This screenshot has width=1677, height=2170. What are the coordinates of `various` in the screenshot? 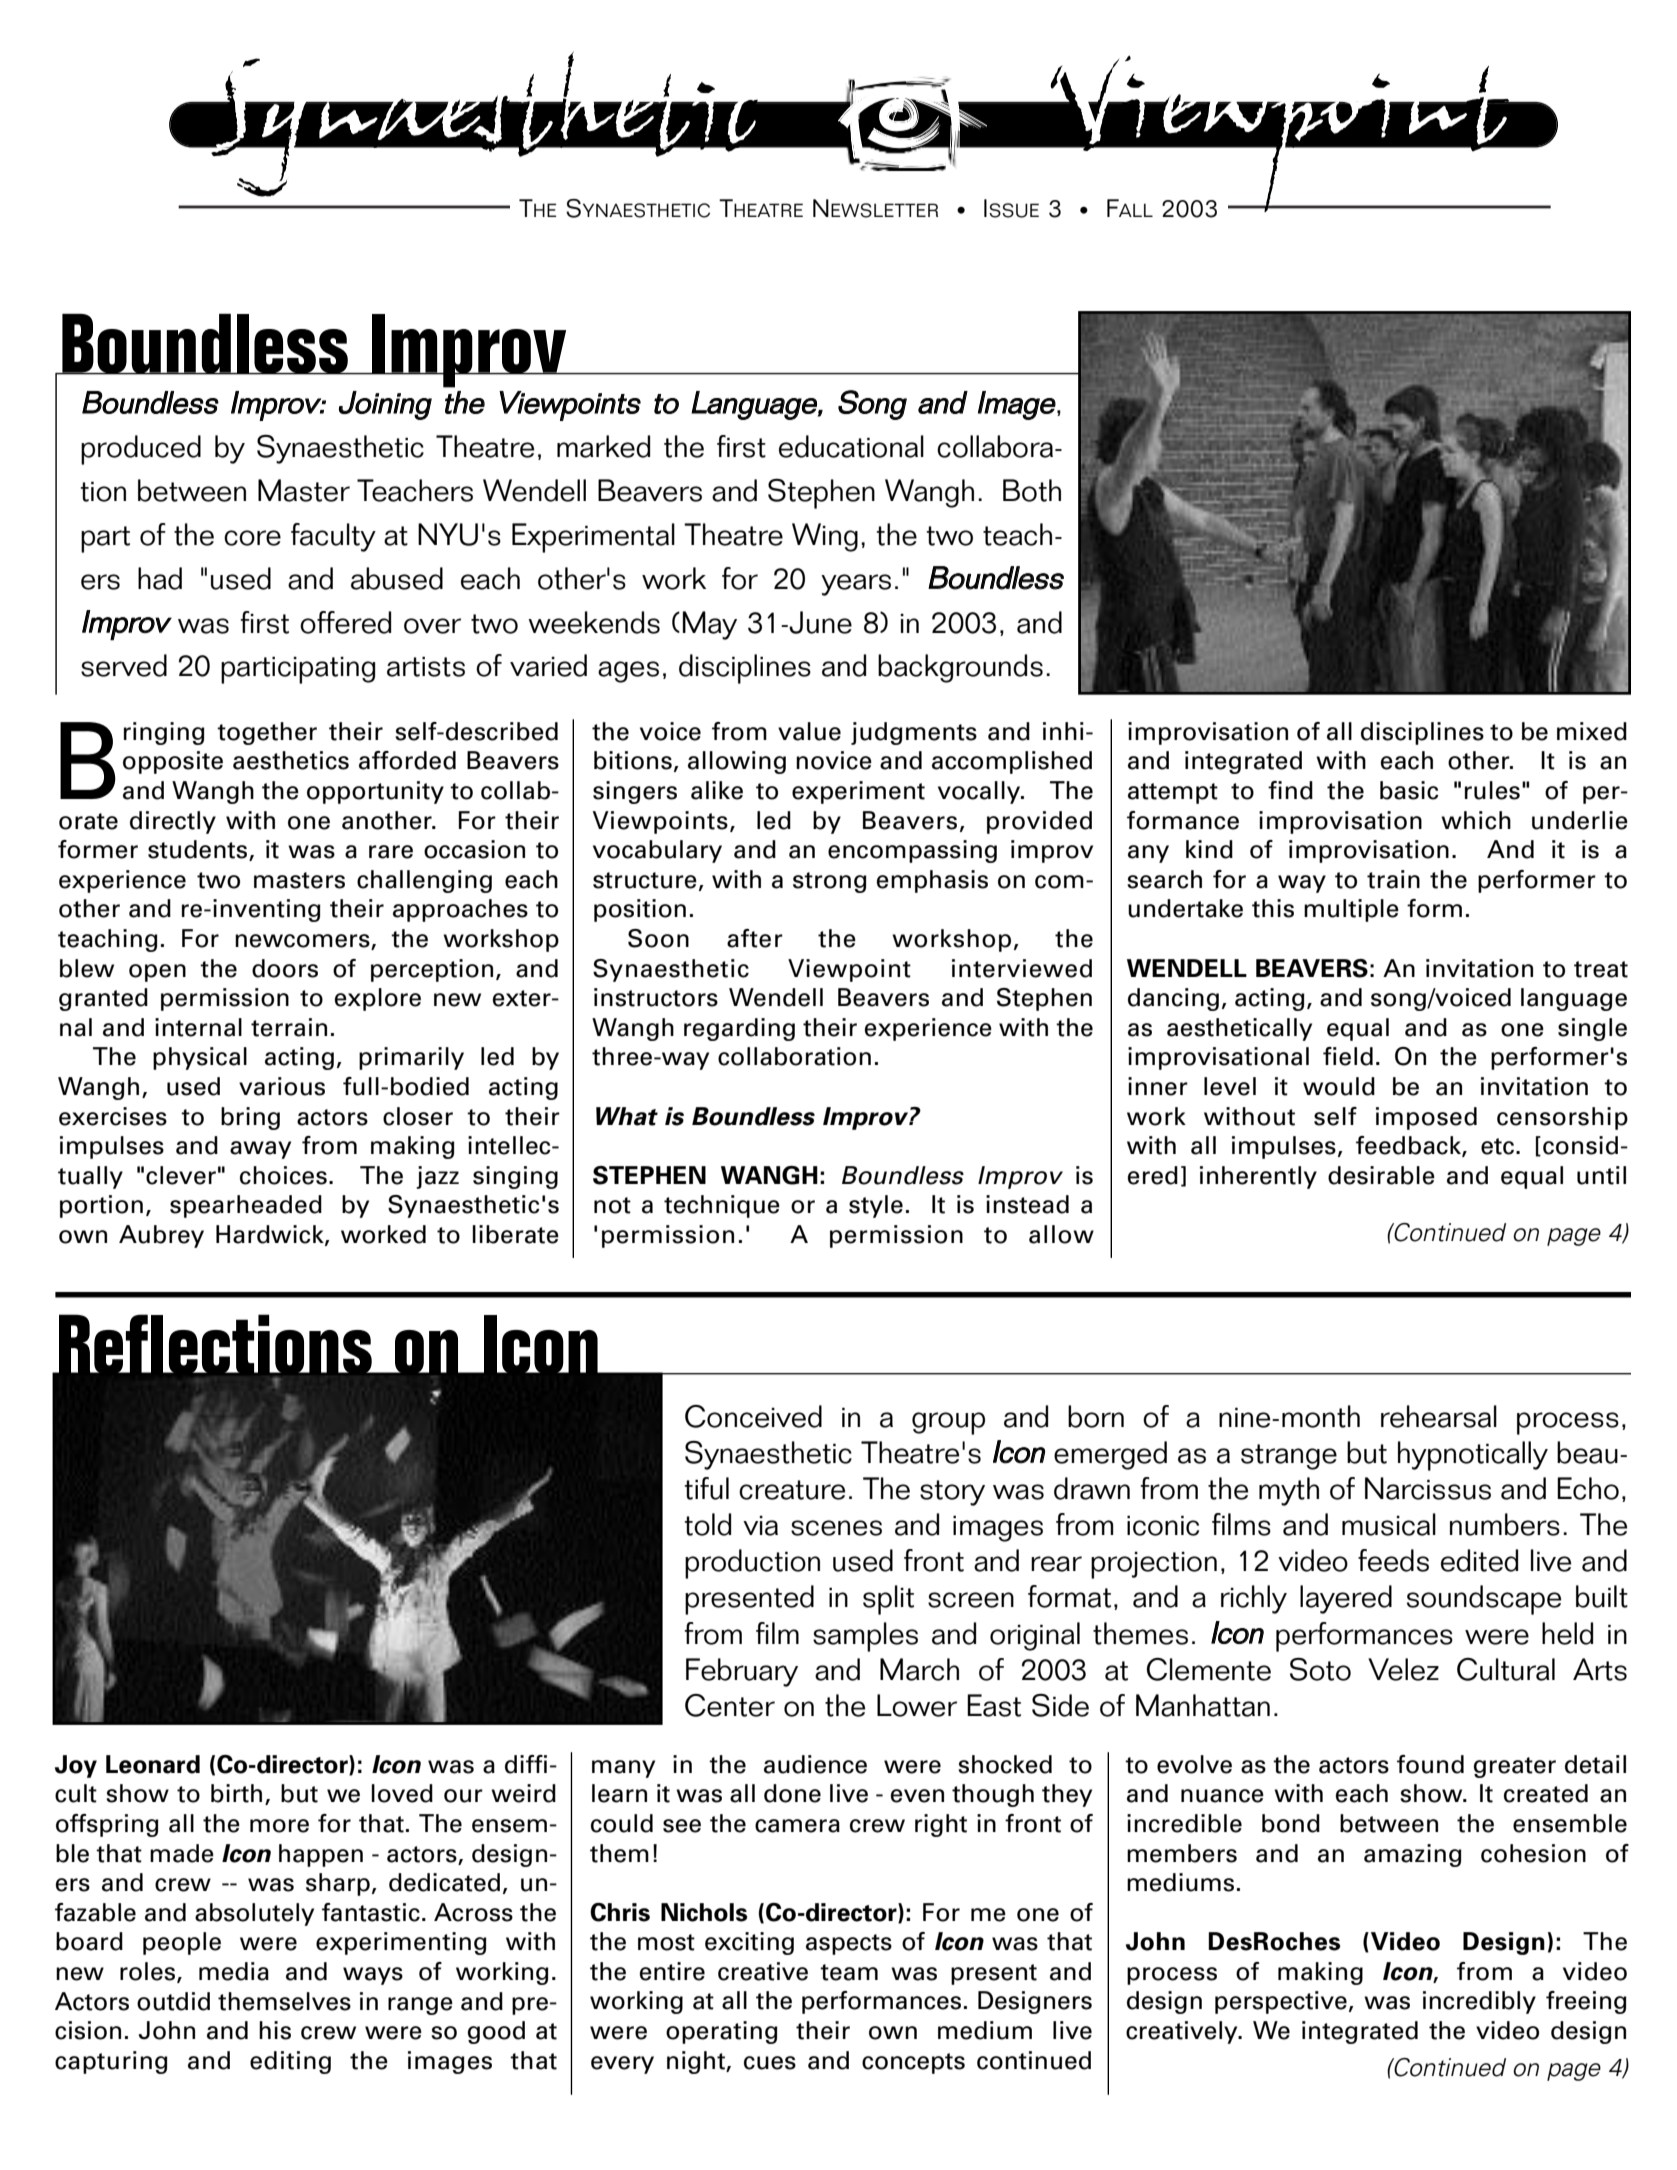 It's located at (282, 1086).
